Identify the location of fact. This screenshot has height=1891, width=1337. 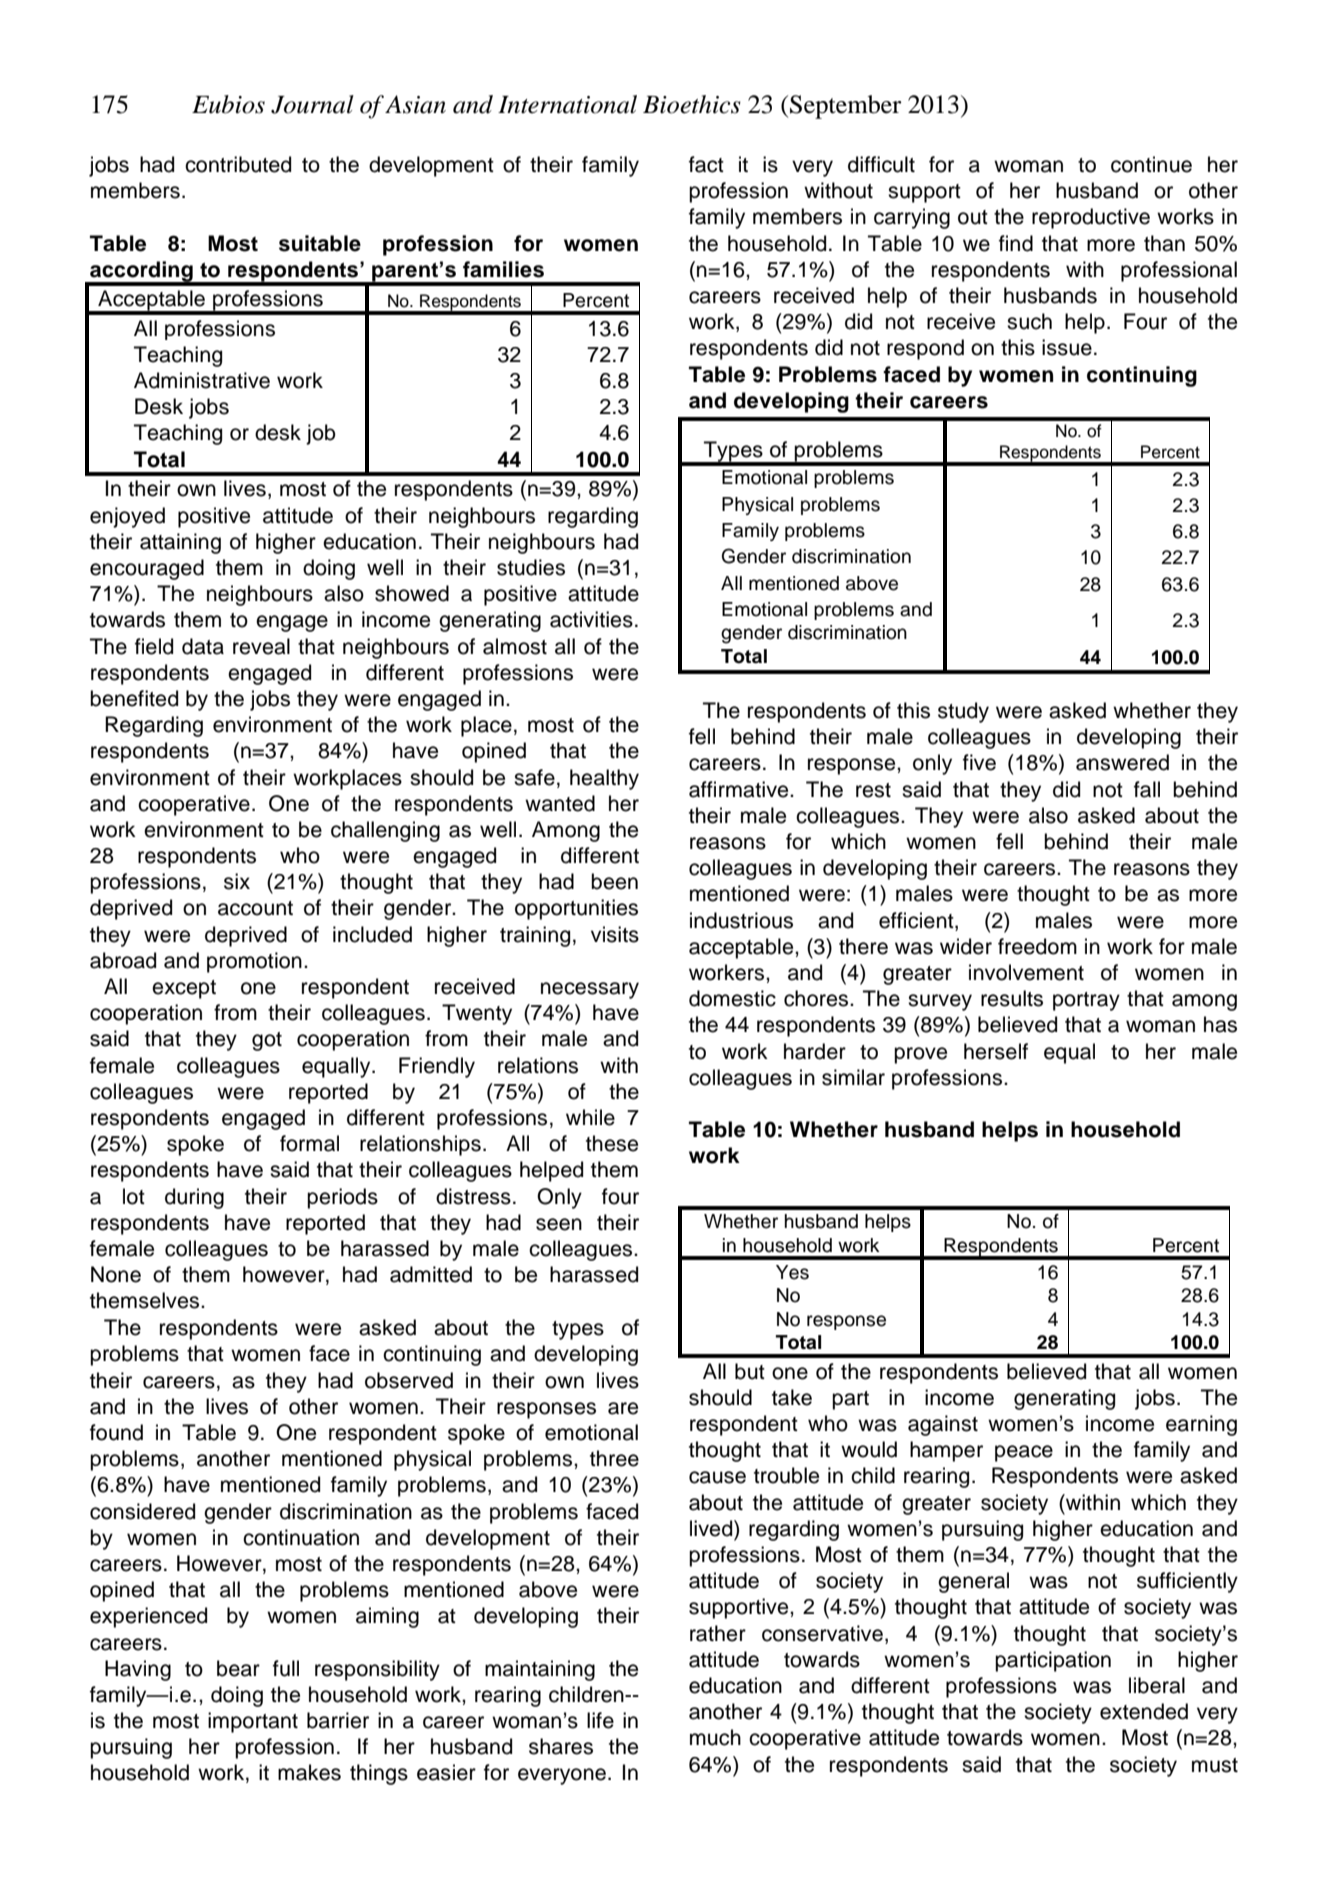
(706, 164).
